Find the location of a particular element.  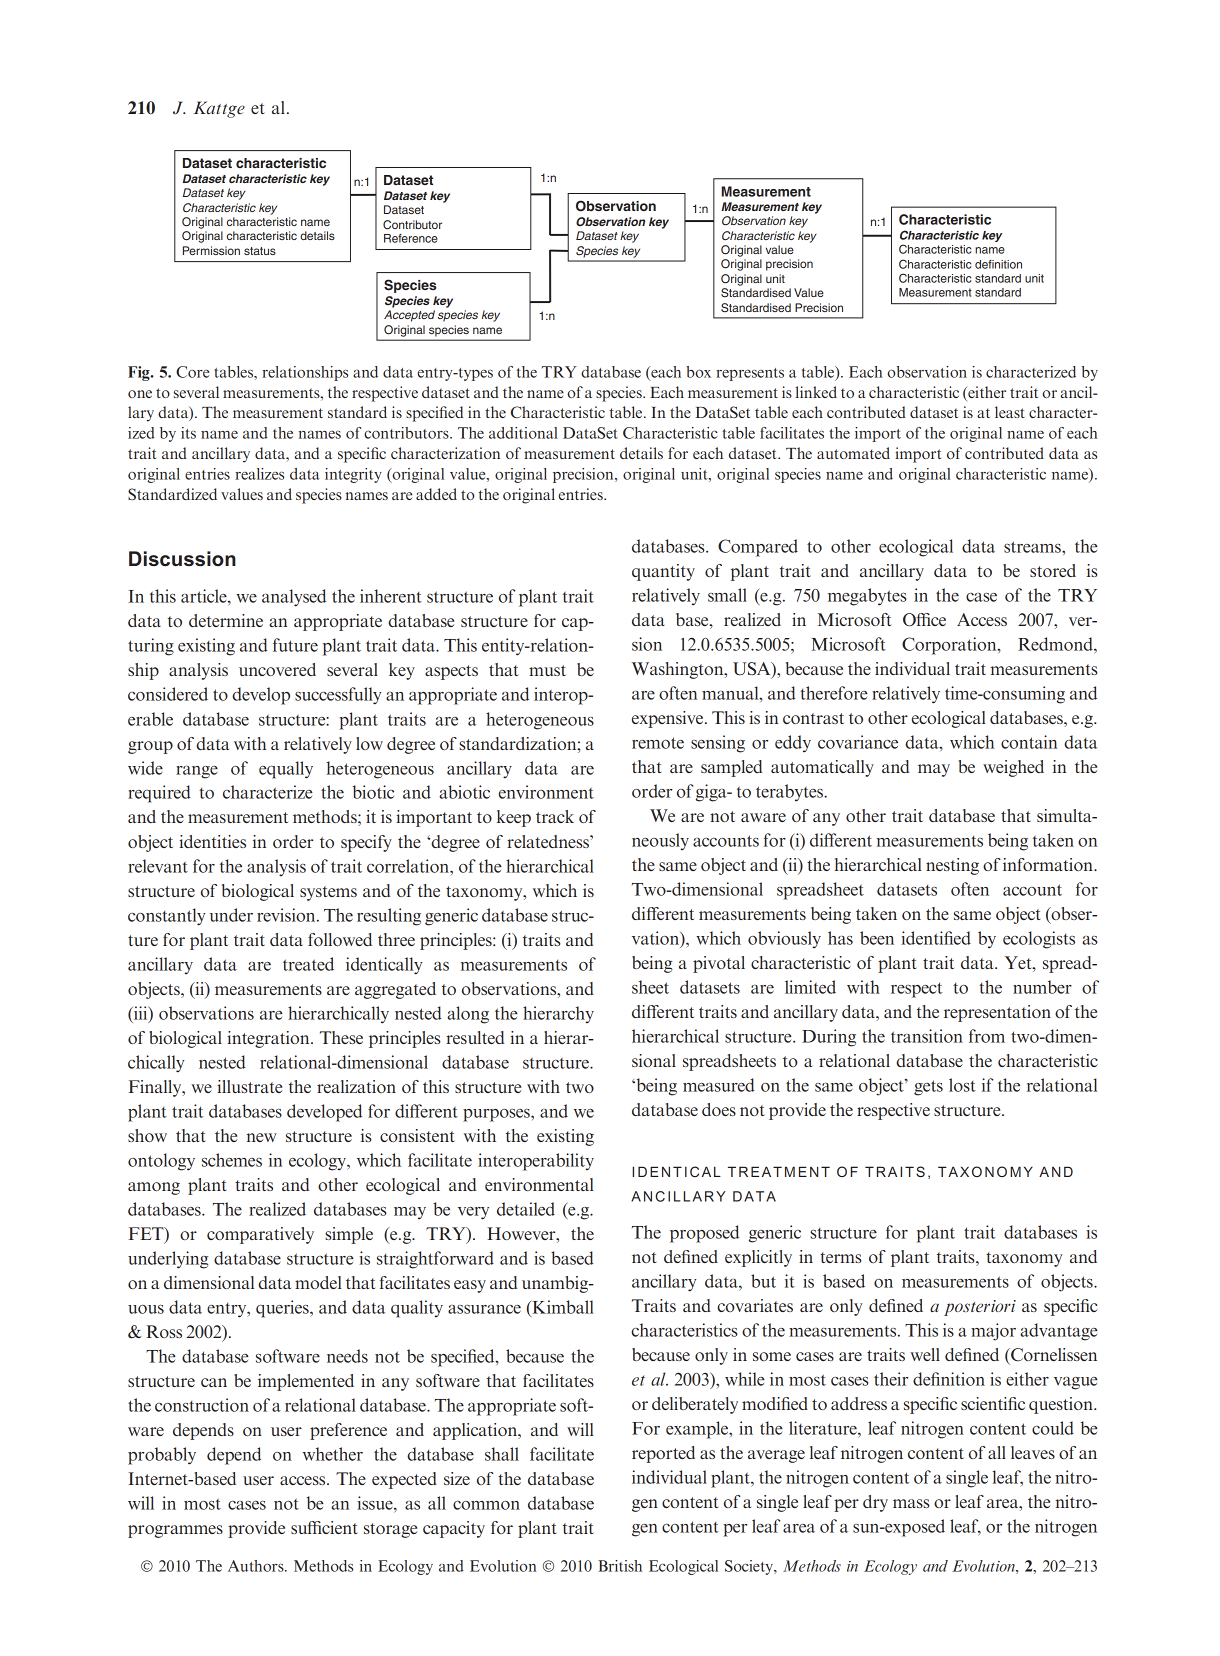

detailed is located at coordinates (526, 1209).
